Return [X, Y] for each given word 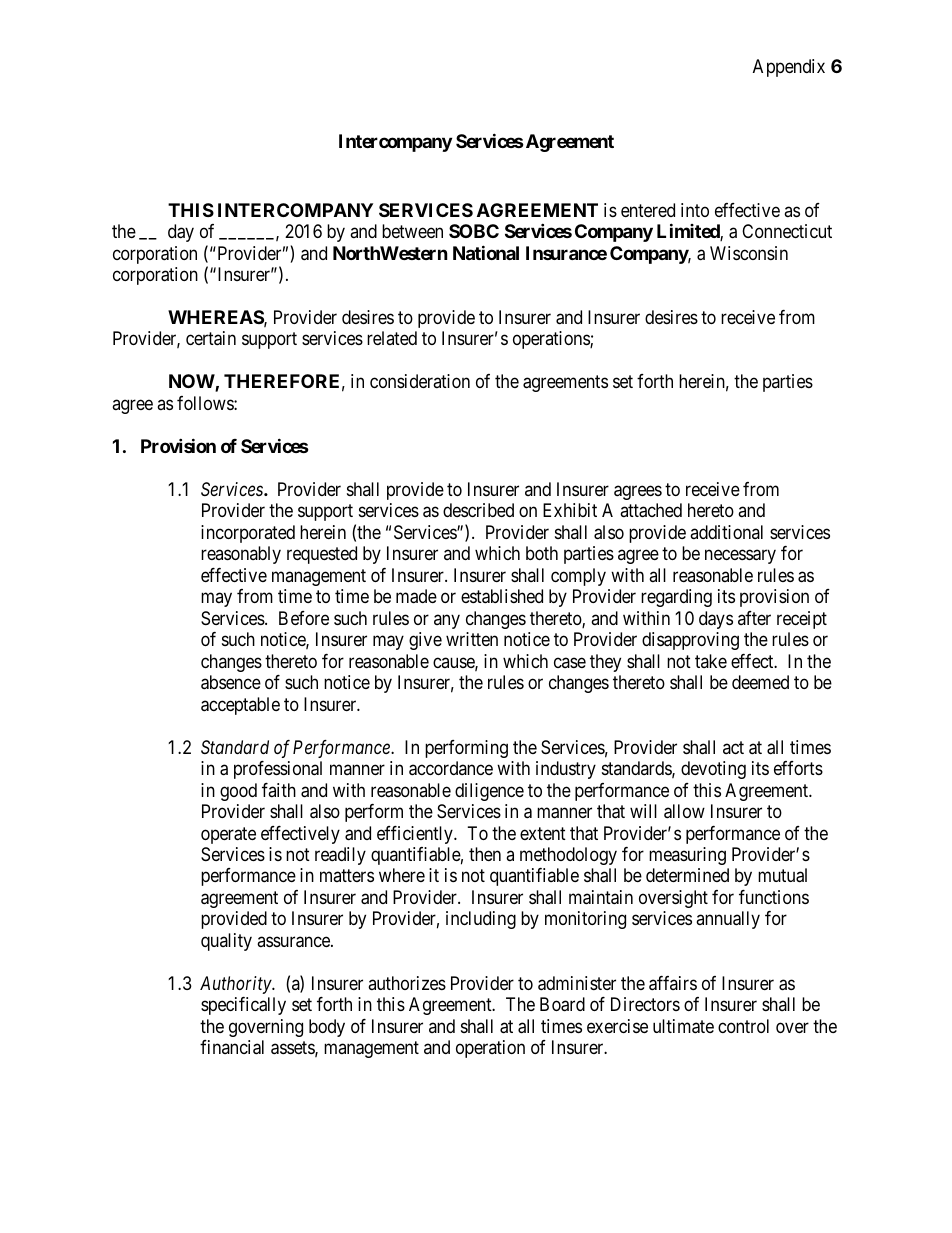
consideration [420, 381]
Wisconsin [749, 253]
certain [211, 338]
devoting [713, 770]
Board [562, 1004]
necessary [740, 557]
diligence [489, 792]
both [542, 553]
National [486, 252]
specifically [243, 1006]
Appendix [789, 68]
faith [279, 790]
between [412, 231]
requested [322, 555]
